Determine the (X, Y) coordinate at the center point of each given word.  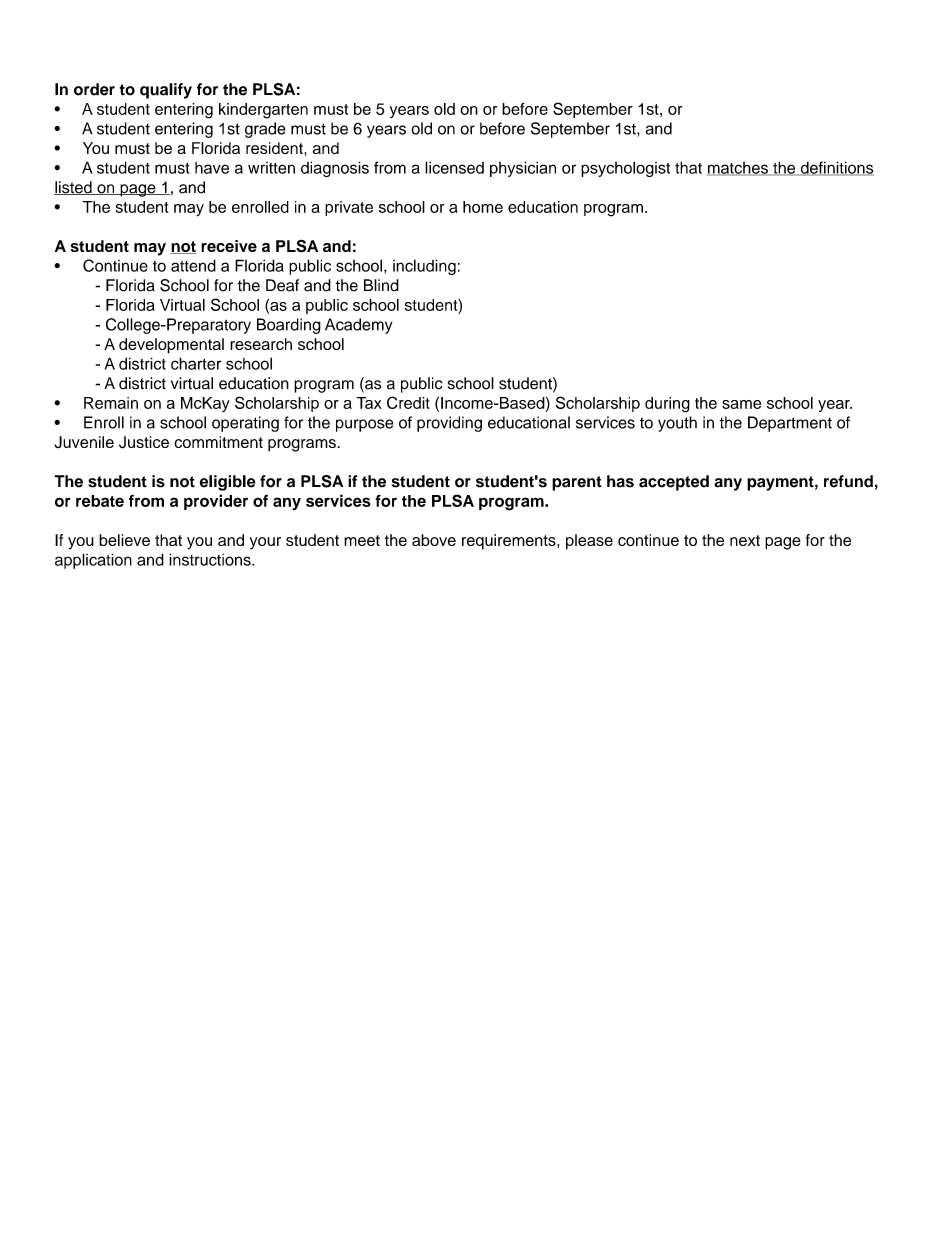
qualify (166, 91)
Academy (359, 326)
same (741, 404)
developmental (171, 346)
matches (738, 169)
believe (124, 540)
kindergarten (263, 111)
